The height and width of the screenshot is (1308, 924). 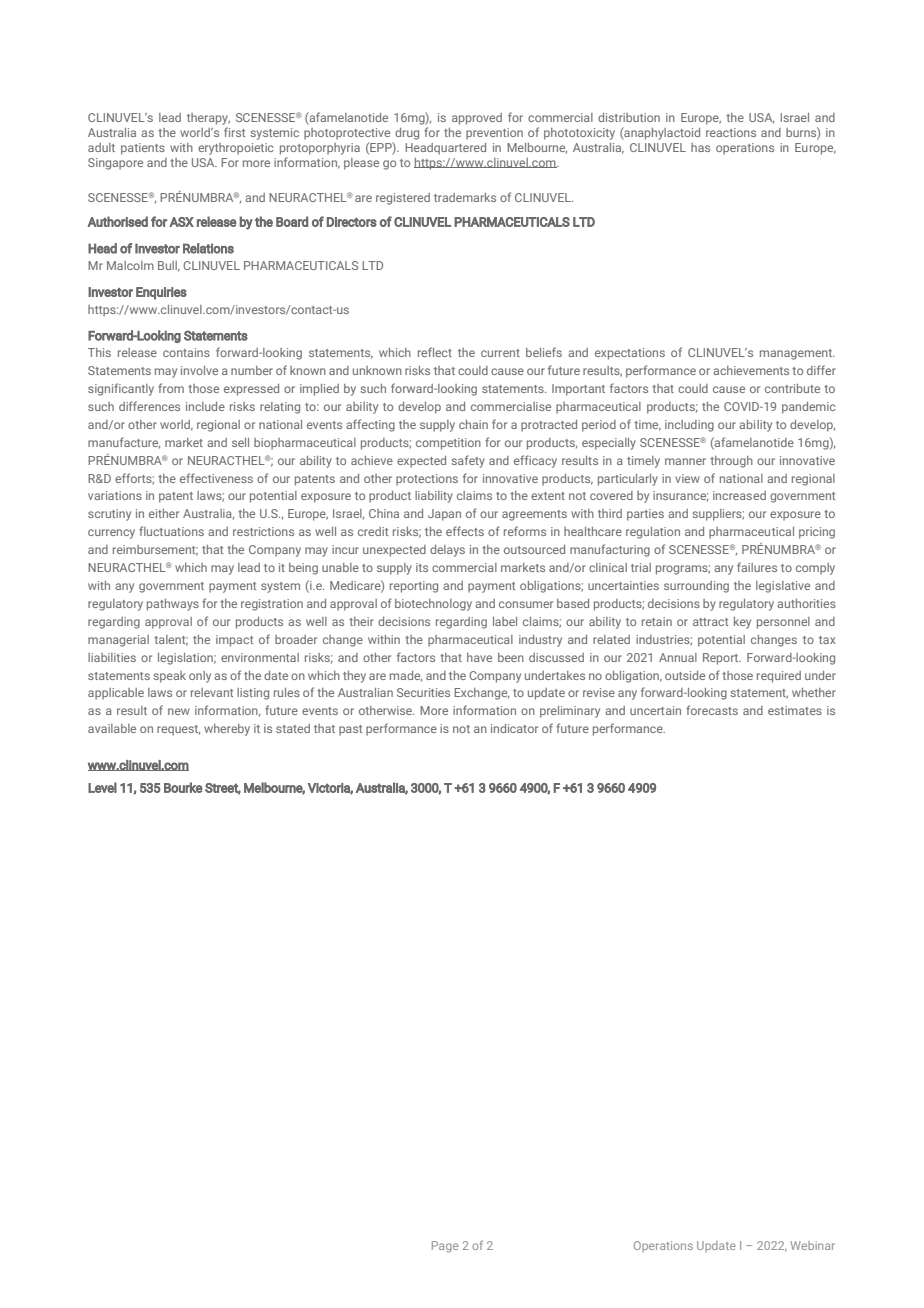 What do you see at coordinates (183, 787) in the screenshot?
I see `Bourke` at bounding box center [183, 787].
